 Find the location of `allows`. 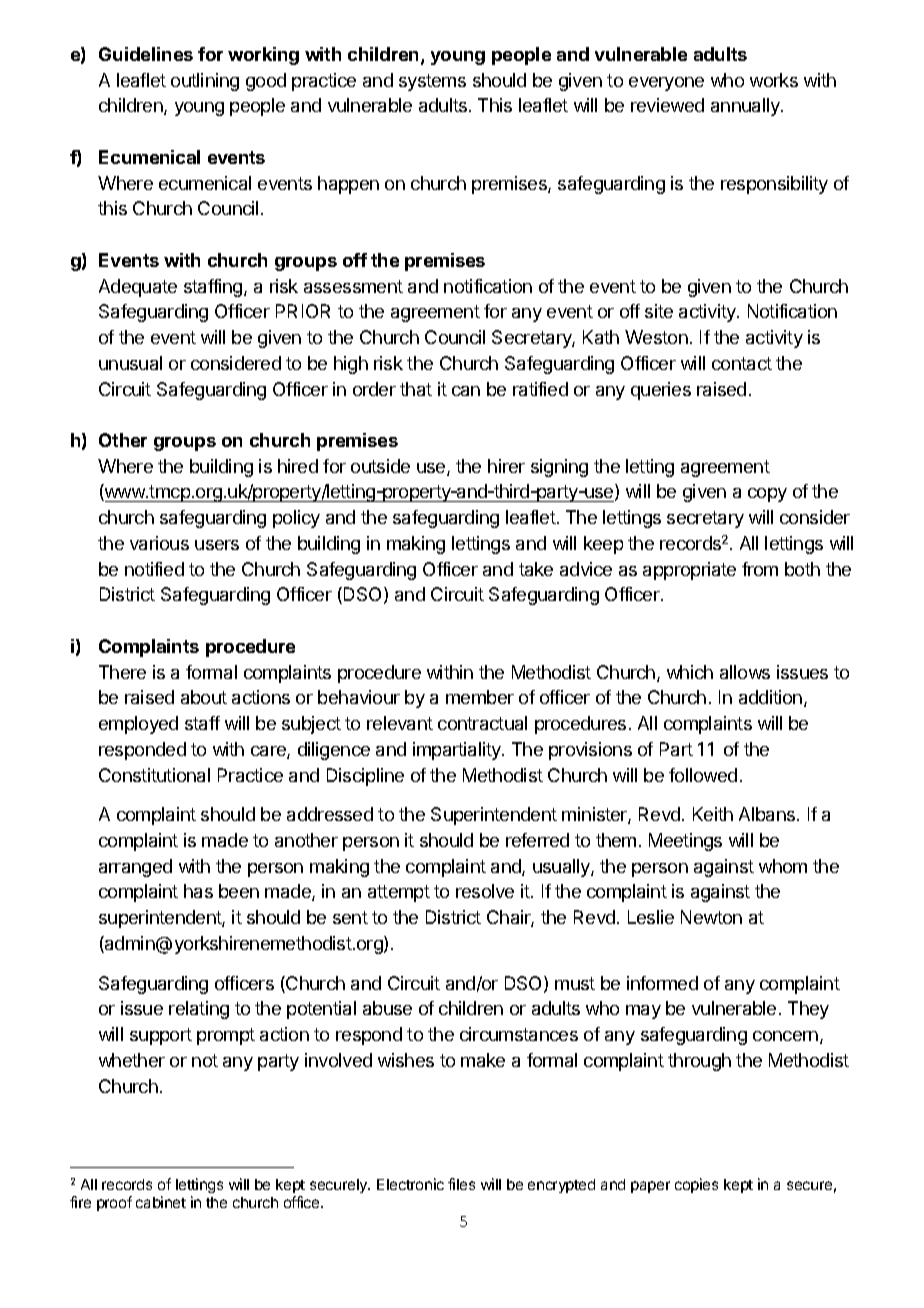

allows is located at coordinates (745, 672).
